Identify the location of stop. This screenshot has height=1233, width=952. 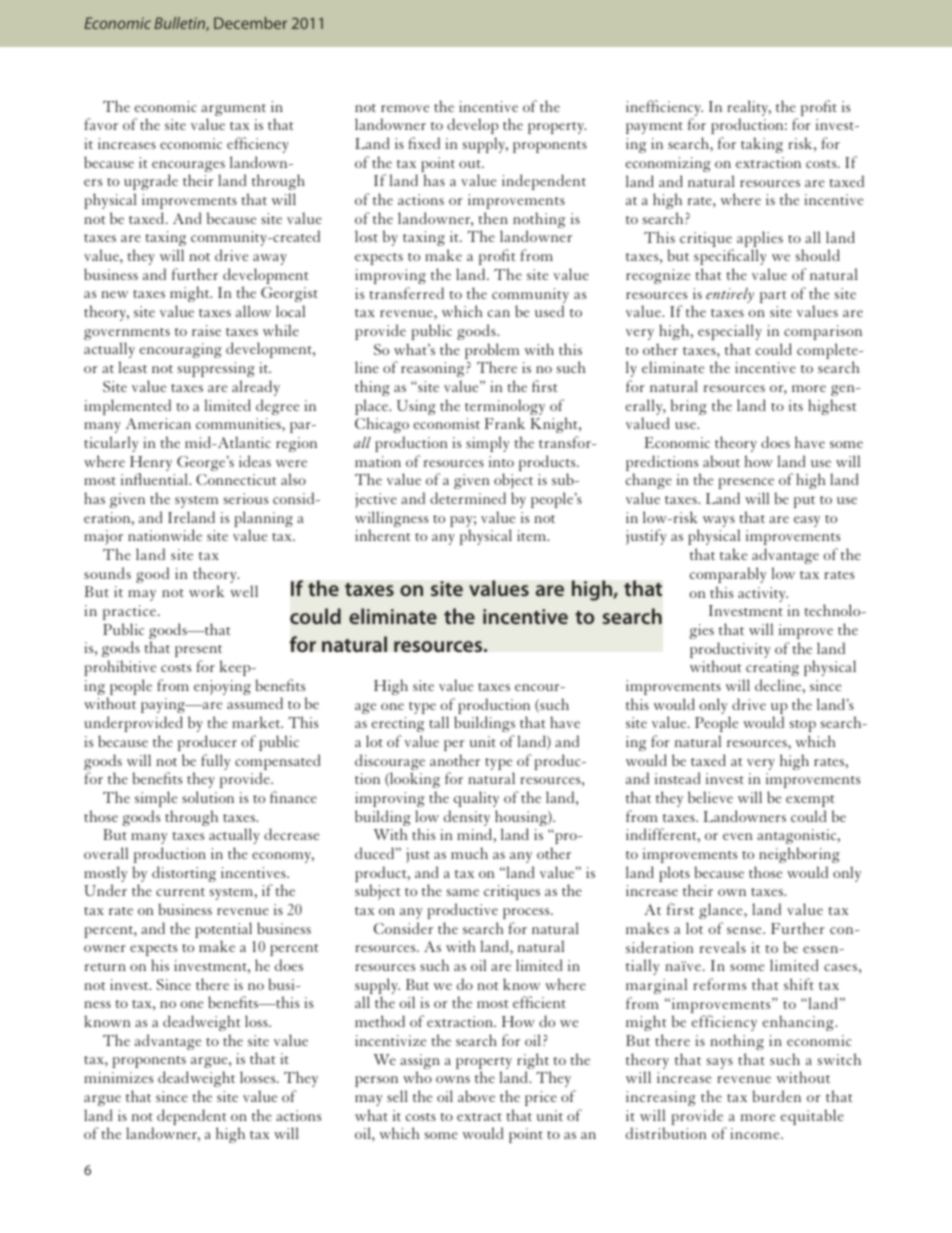
(803, 726).
